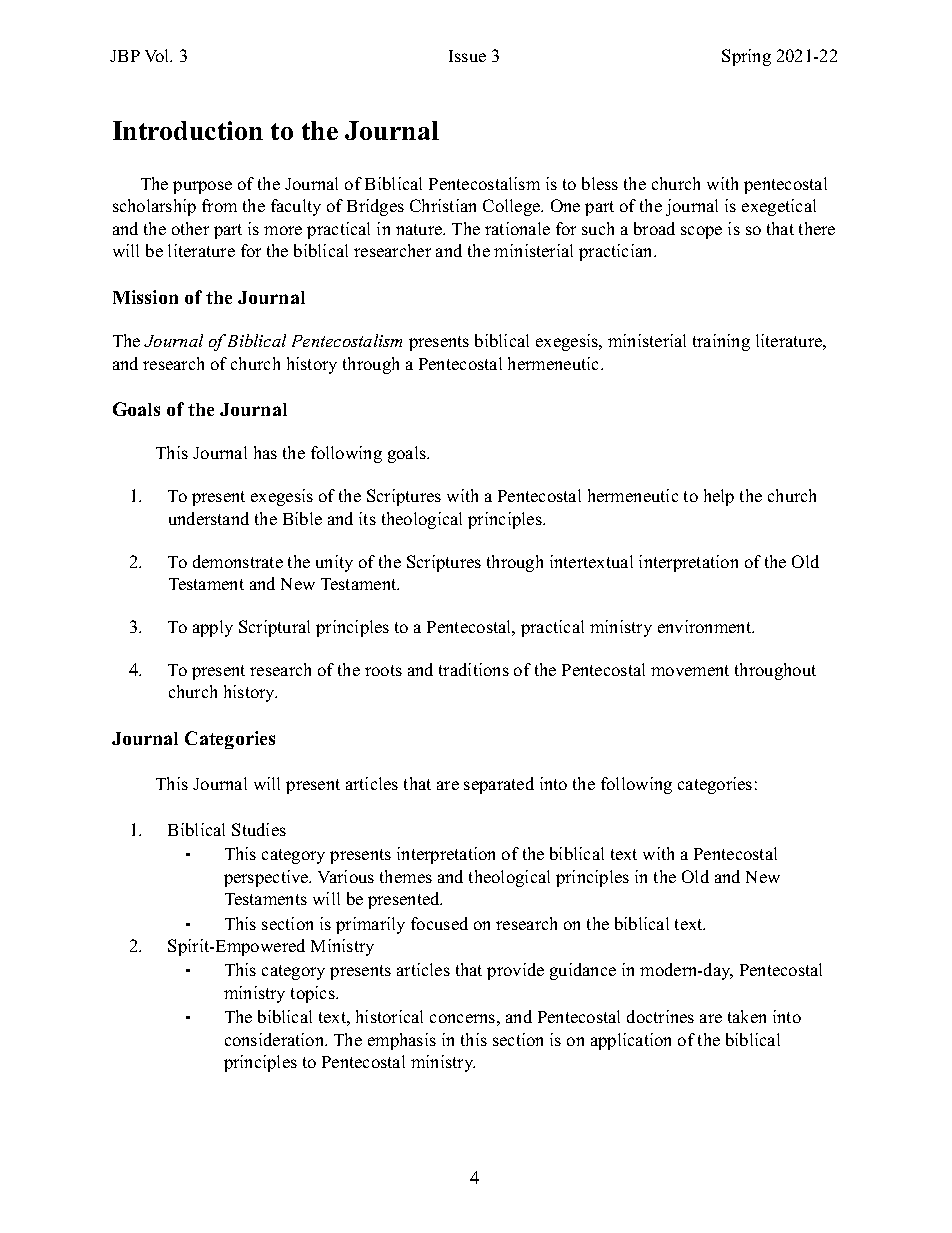  I want to click on Issue, so click(467, 56).
